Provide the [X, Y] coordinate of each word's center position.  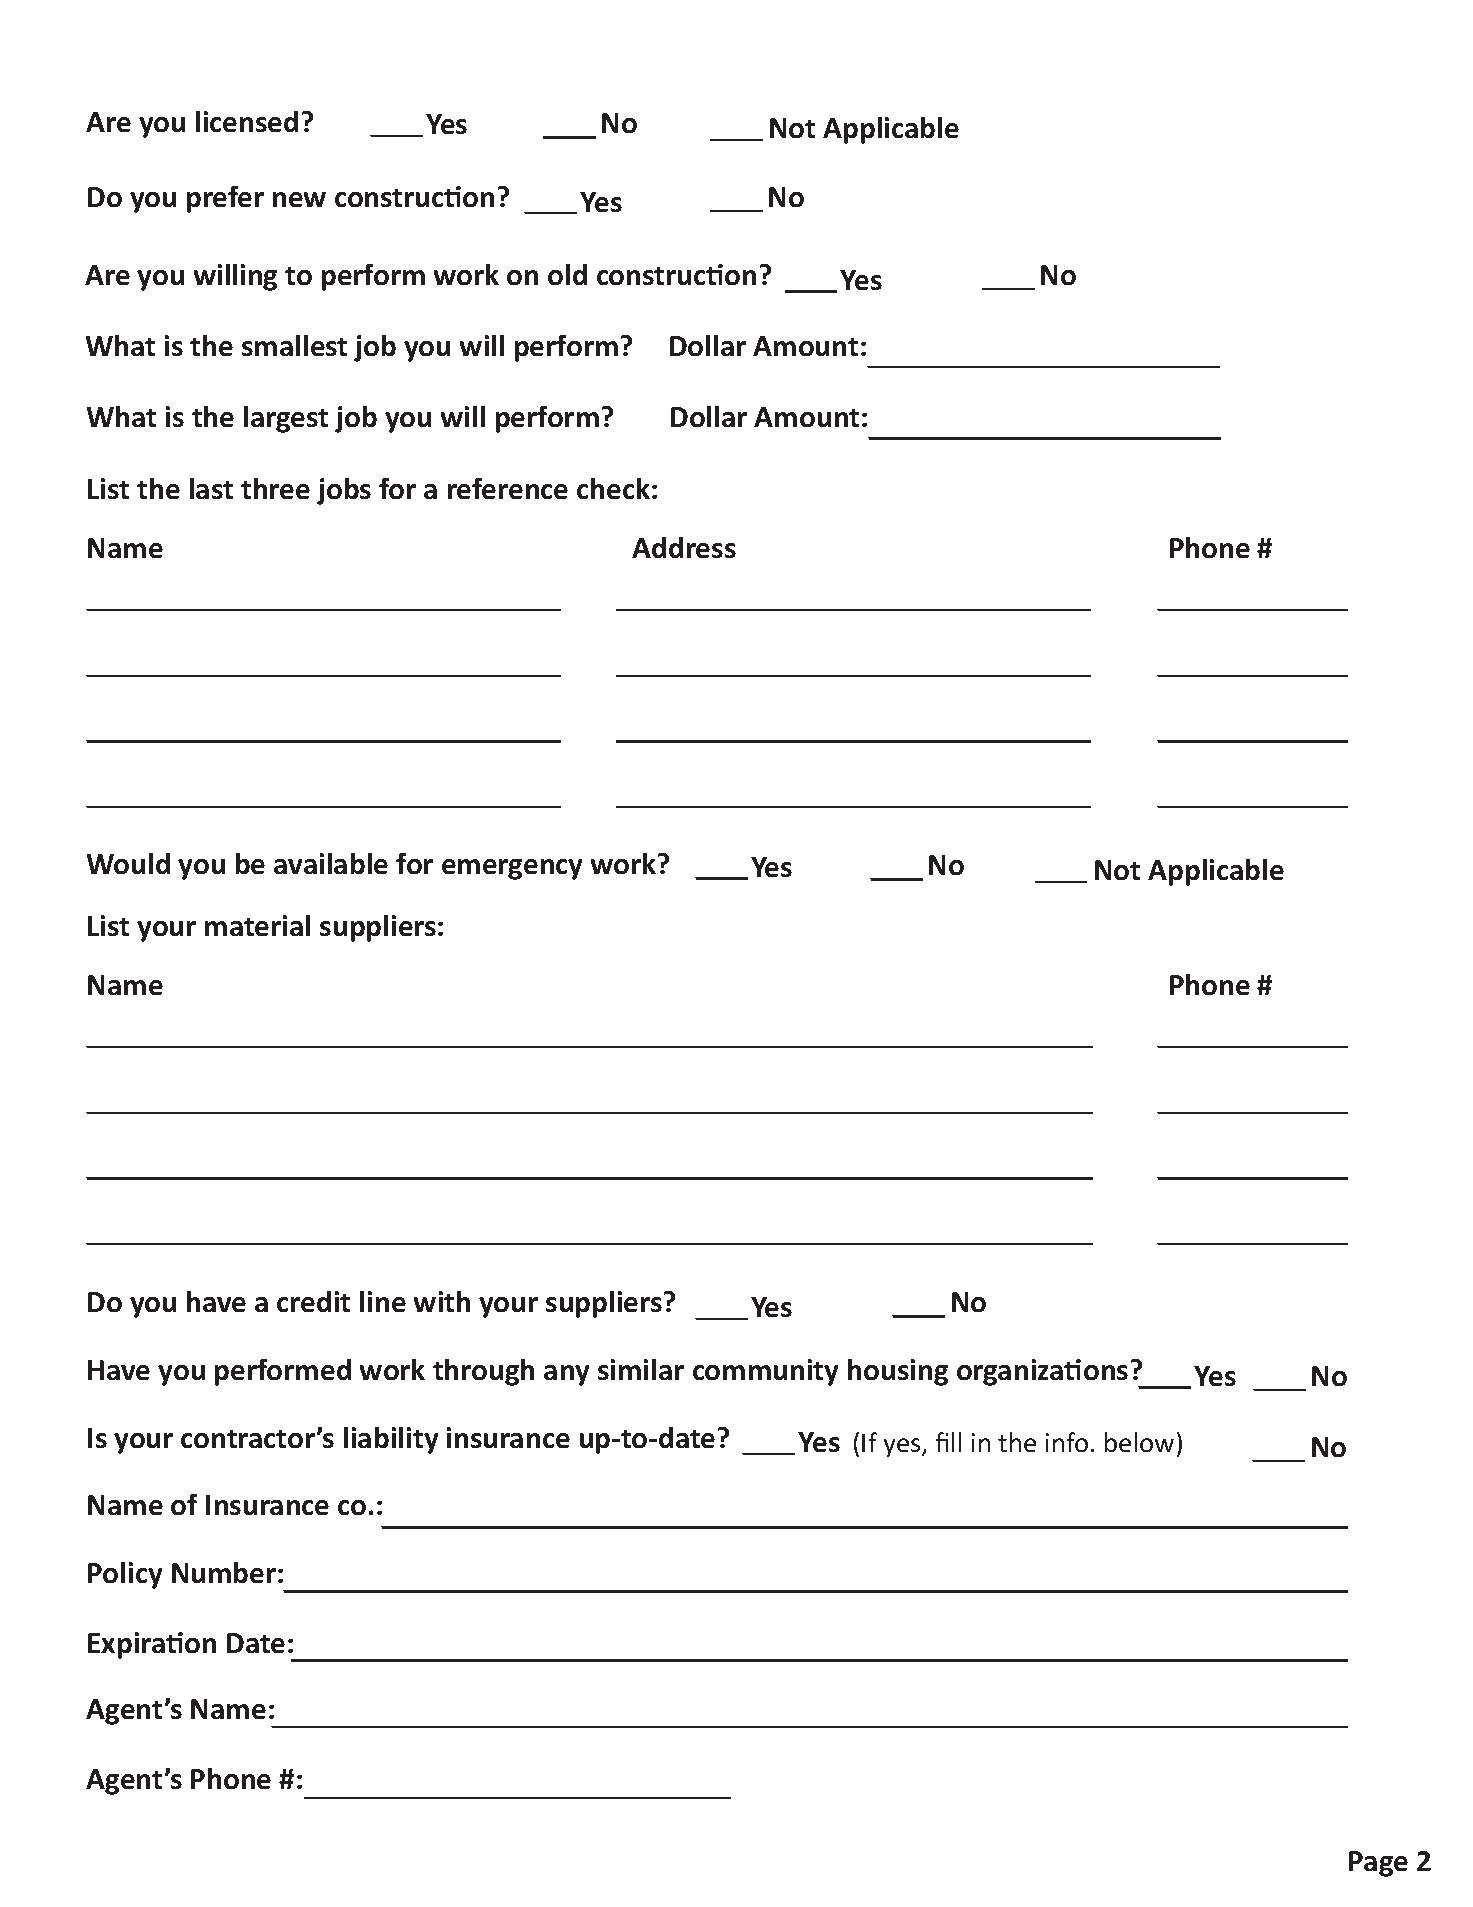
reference [508, 488]
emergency [512, 869]
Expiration [152, 1645]
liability [391, 1440]
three [275, 488]
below [1139, 1442]
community [765, 1372]
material [257, 925]
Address [684, 547]
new [299, 199]
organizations [1042, 1372]
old [567, 274]
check [615, 488]
